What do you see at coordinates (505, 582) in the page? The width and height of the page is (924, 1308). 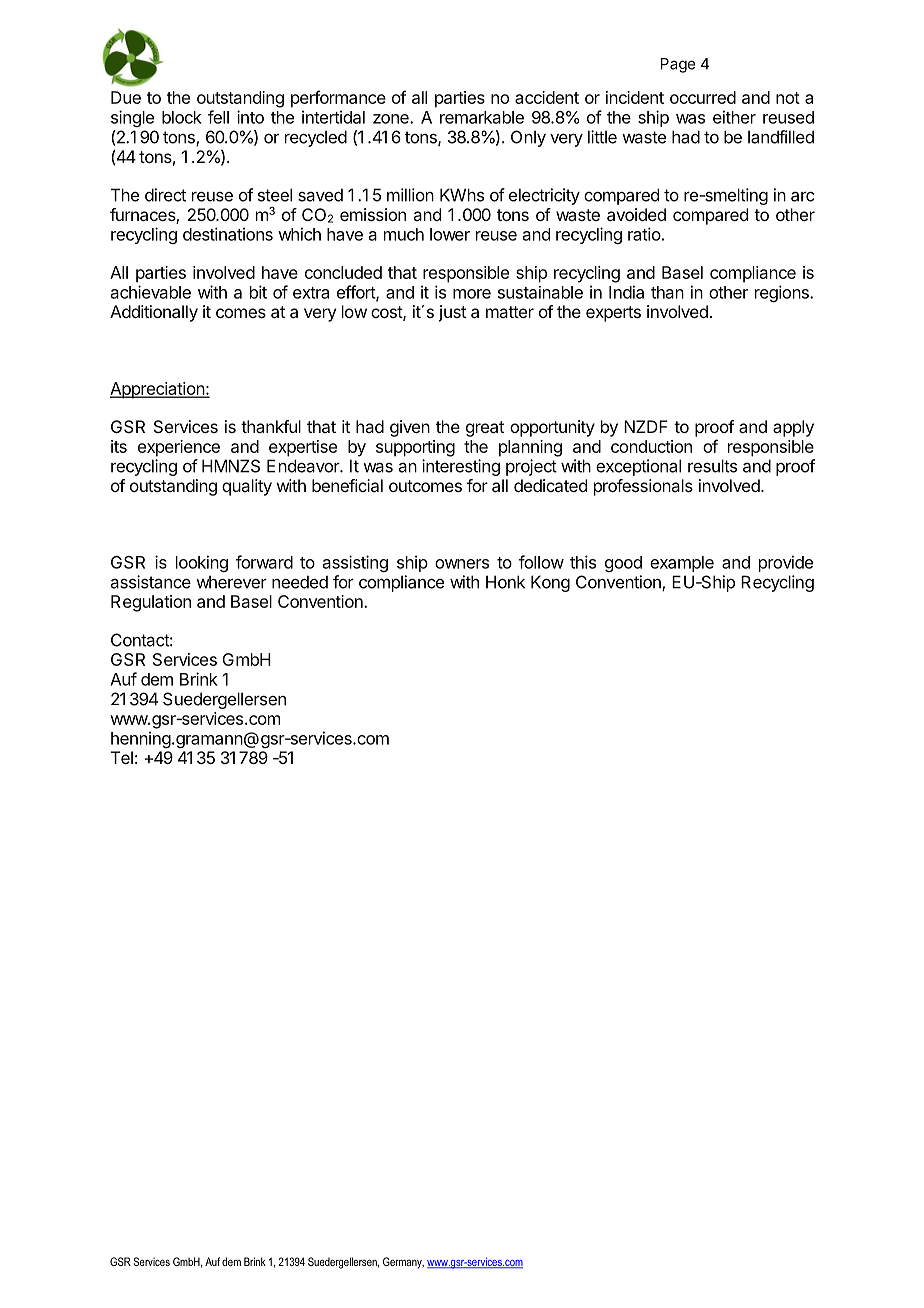 I see `Honk` at bounding box center [505, 582].
